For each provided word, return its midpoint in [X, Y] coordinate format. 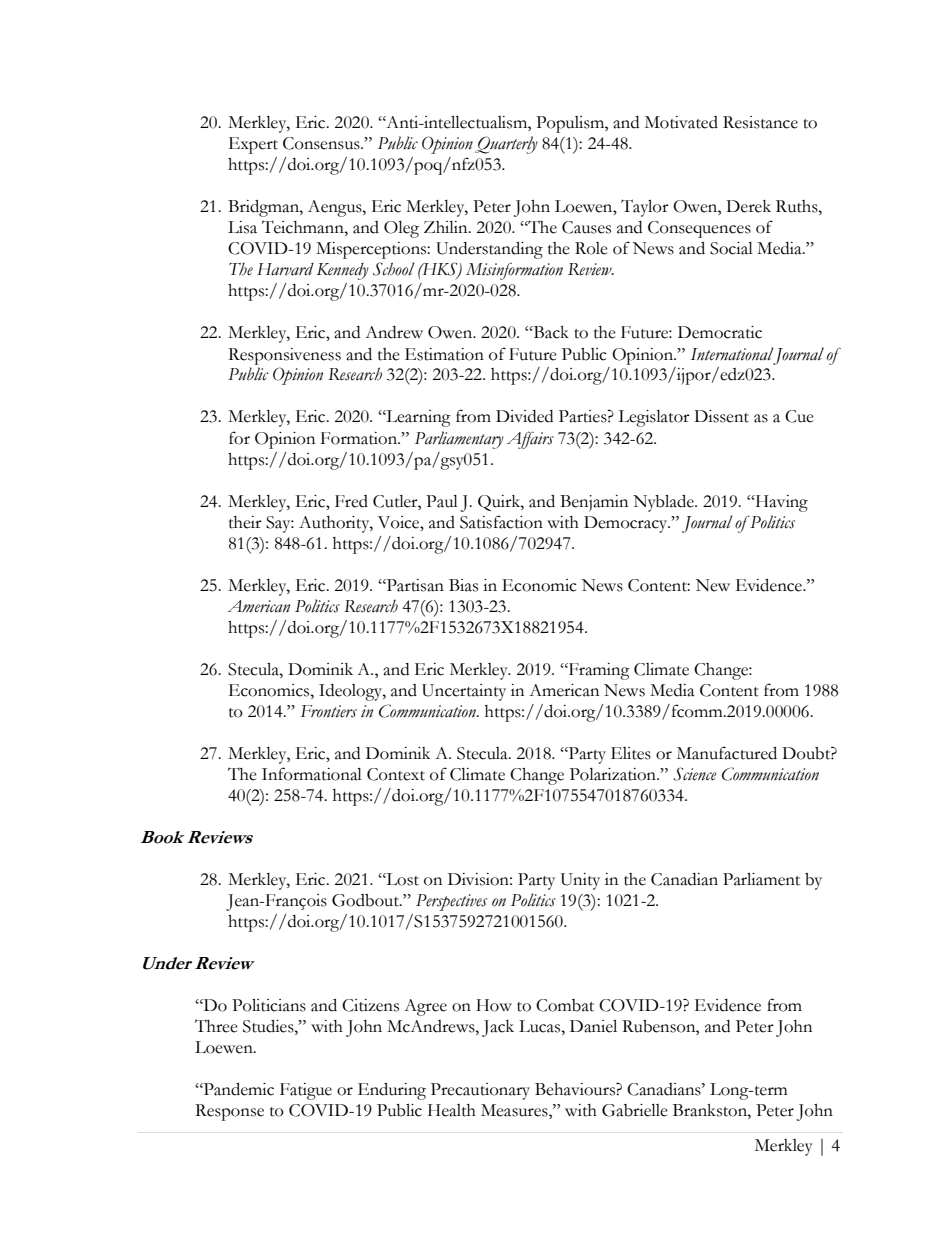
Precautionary [480, 1091]
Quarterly [506, 145]
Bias [463, 585]
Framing [598, 671]
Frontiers [328, 711]
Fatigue [306, 1091]
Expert [253, 145]
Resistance [760, 122]
